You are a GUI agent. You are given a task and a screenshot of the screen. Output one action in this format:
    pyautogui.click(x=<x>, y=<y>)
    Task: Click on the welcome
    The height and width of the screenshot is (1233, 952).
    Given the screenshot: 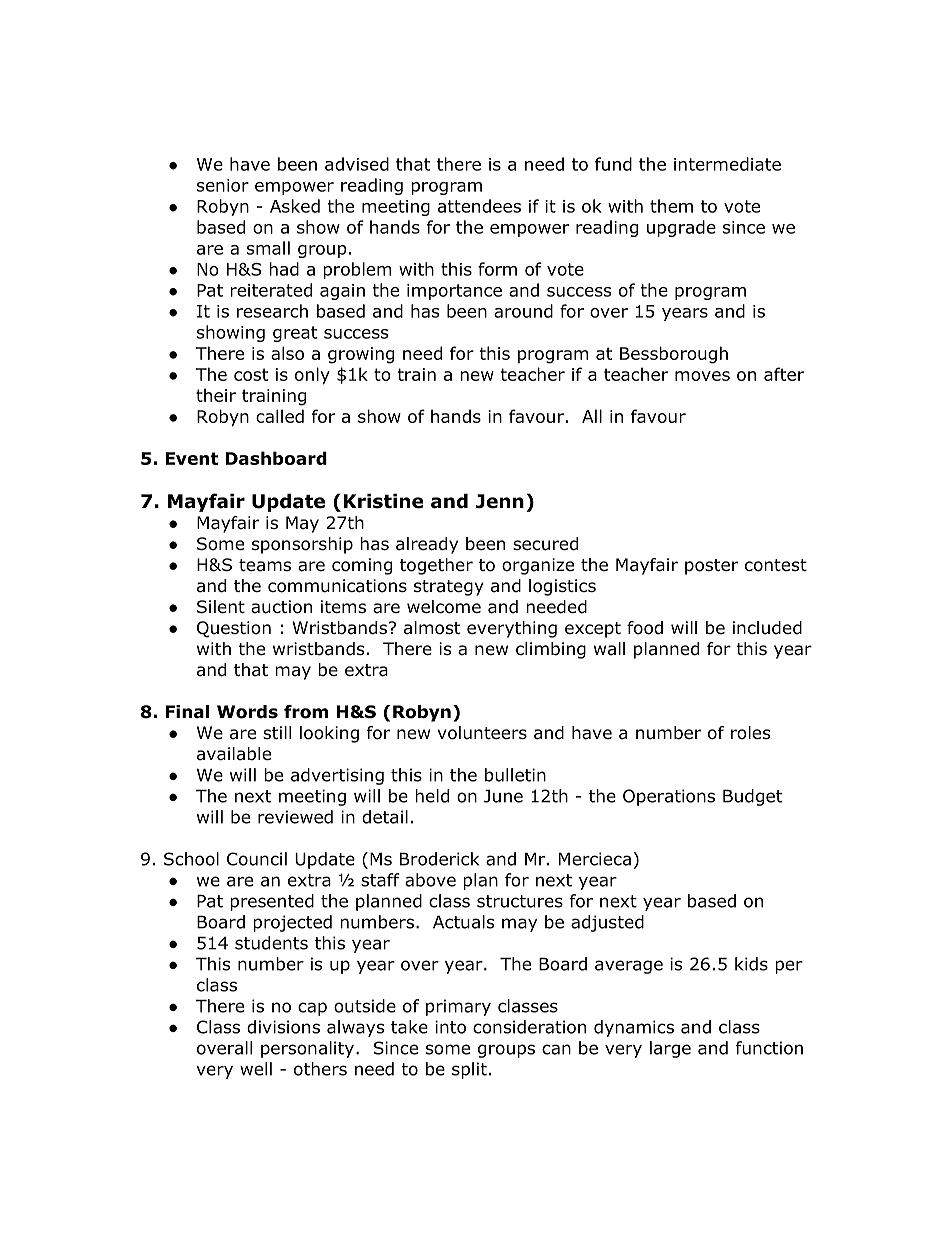 What is the action you would take?
    pyautogui.click(x=444, y=607)
